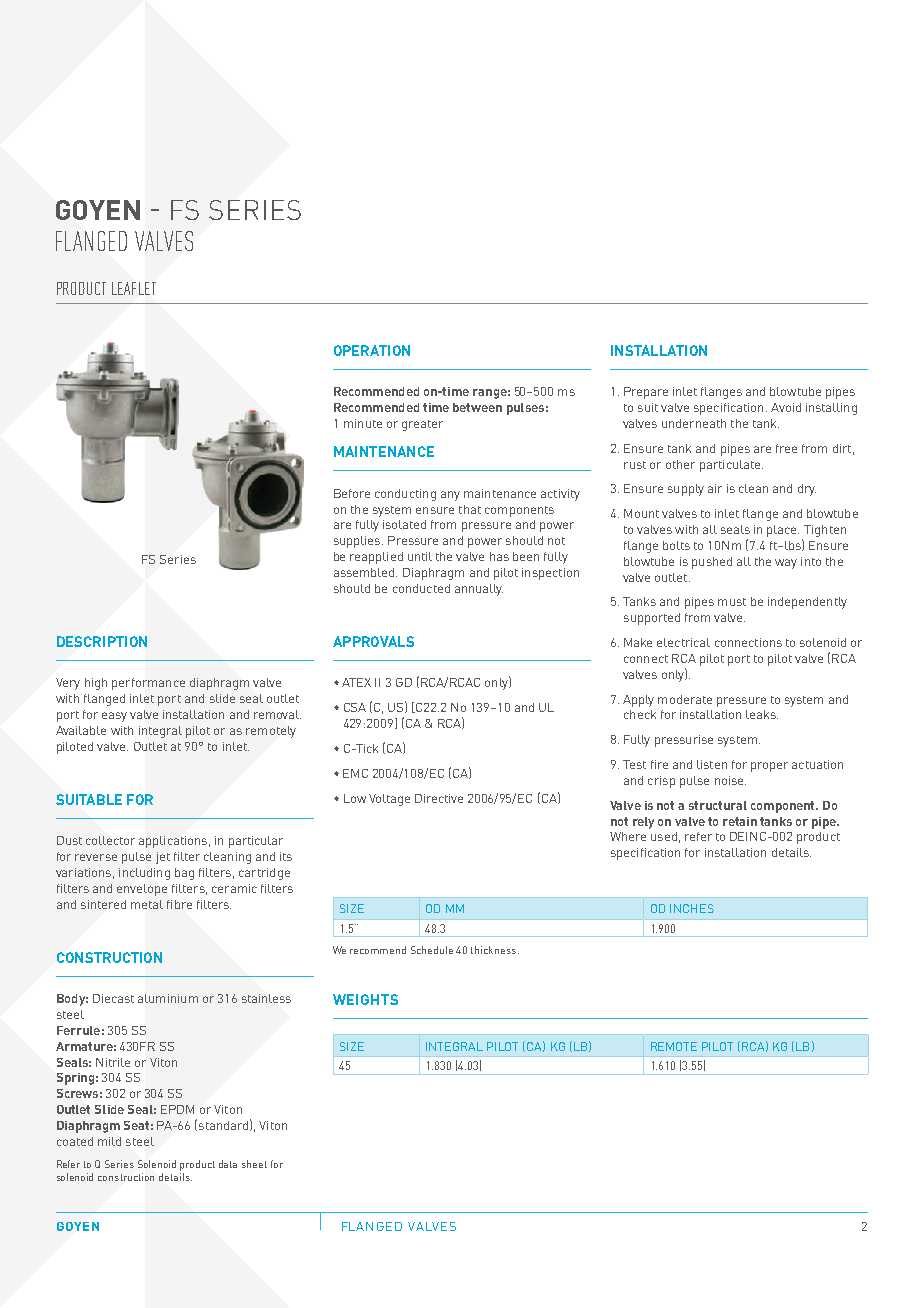 The width and height of the screenshot is (924, 1308). What do you see at coordinates (254, 1164) in the screenshot?
I see `sheet` at bounding box center [254, 1164].
